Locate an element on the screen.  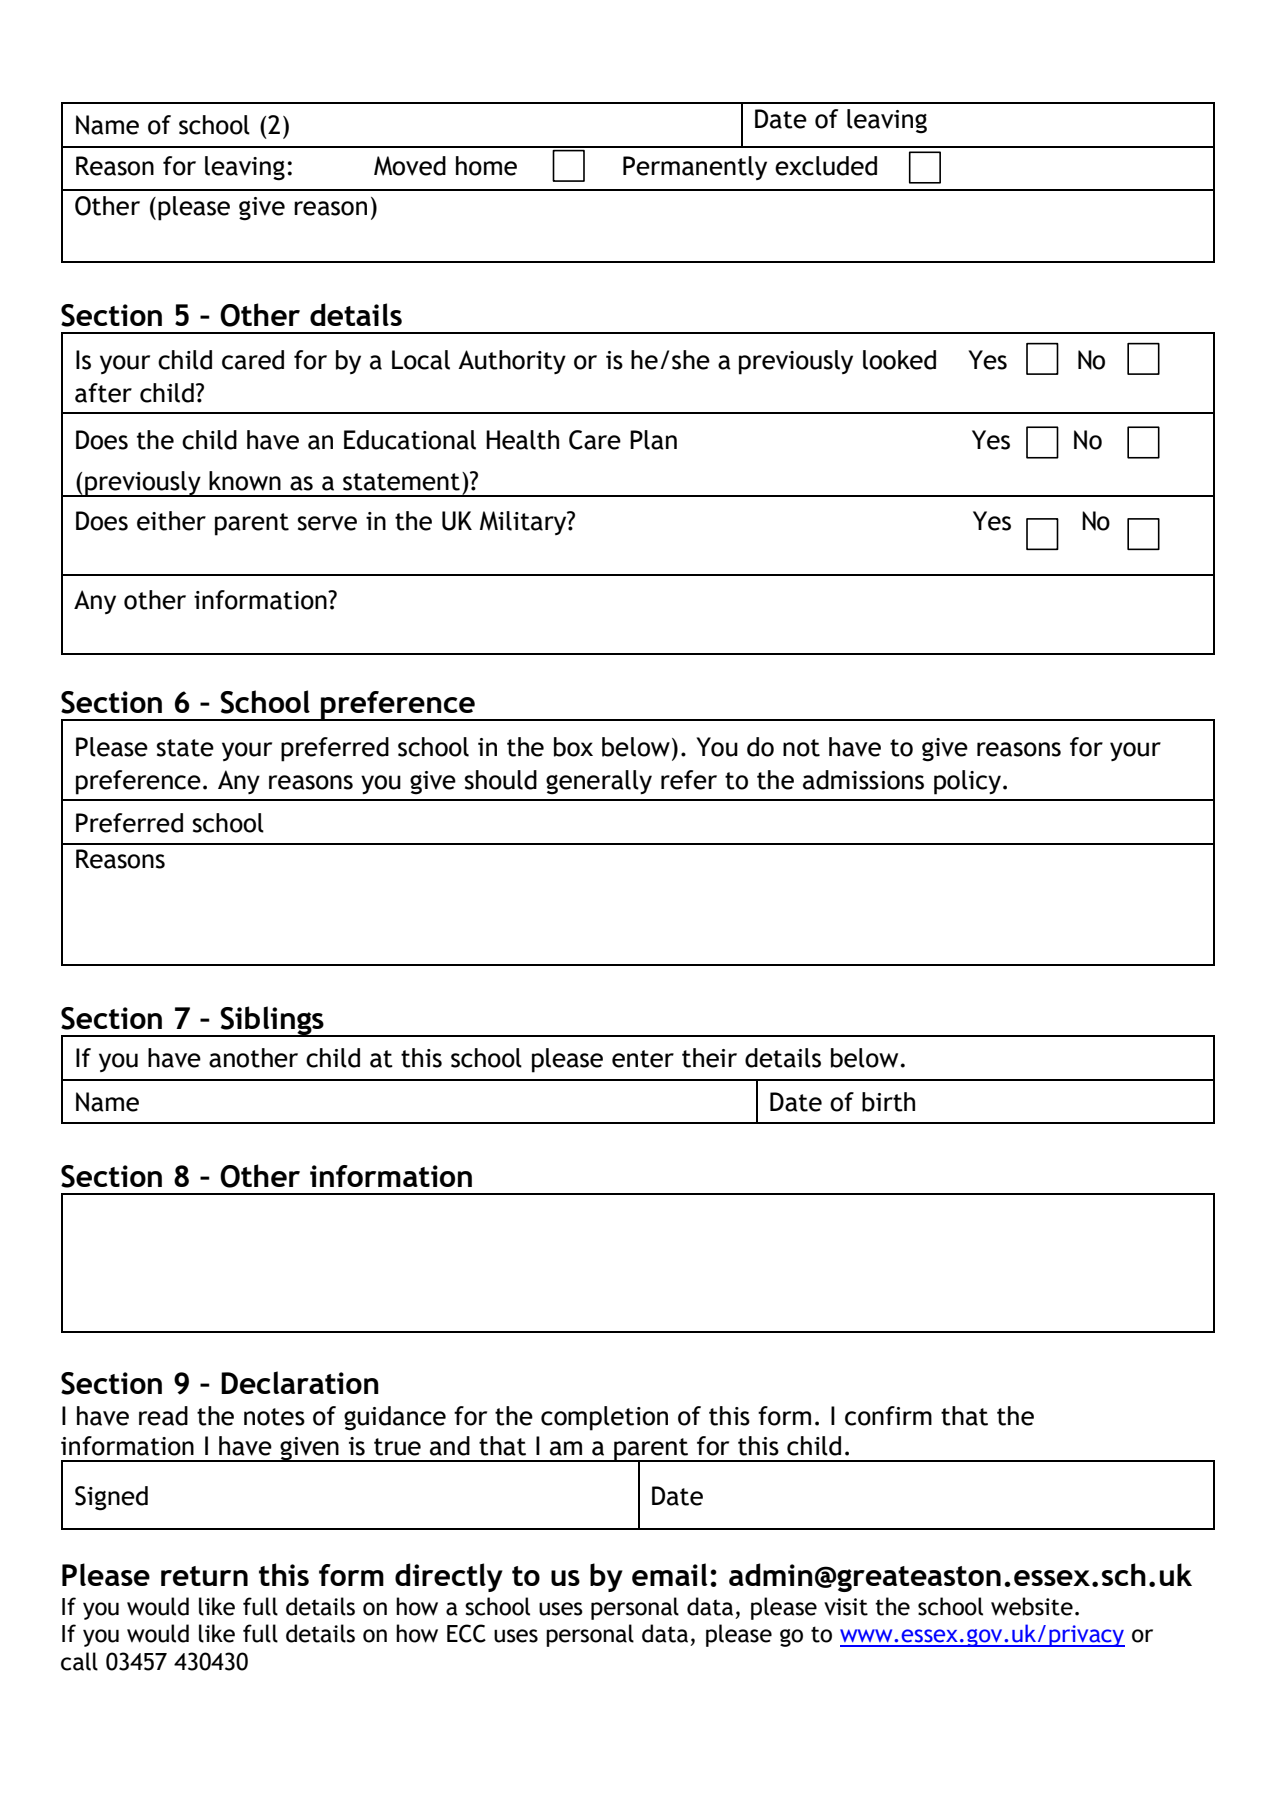
admissions is located at coordinates (863, 780).
